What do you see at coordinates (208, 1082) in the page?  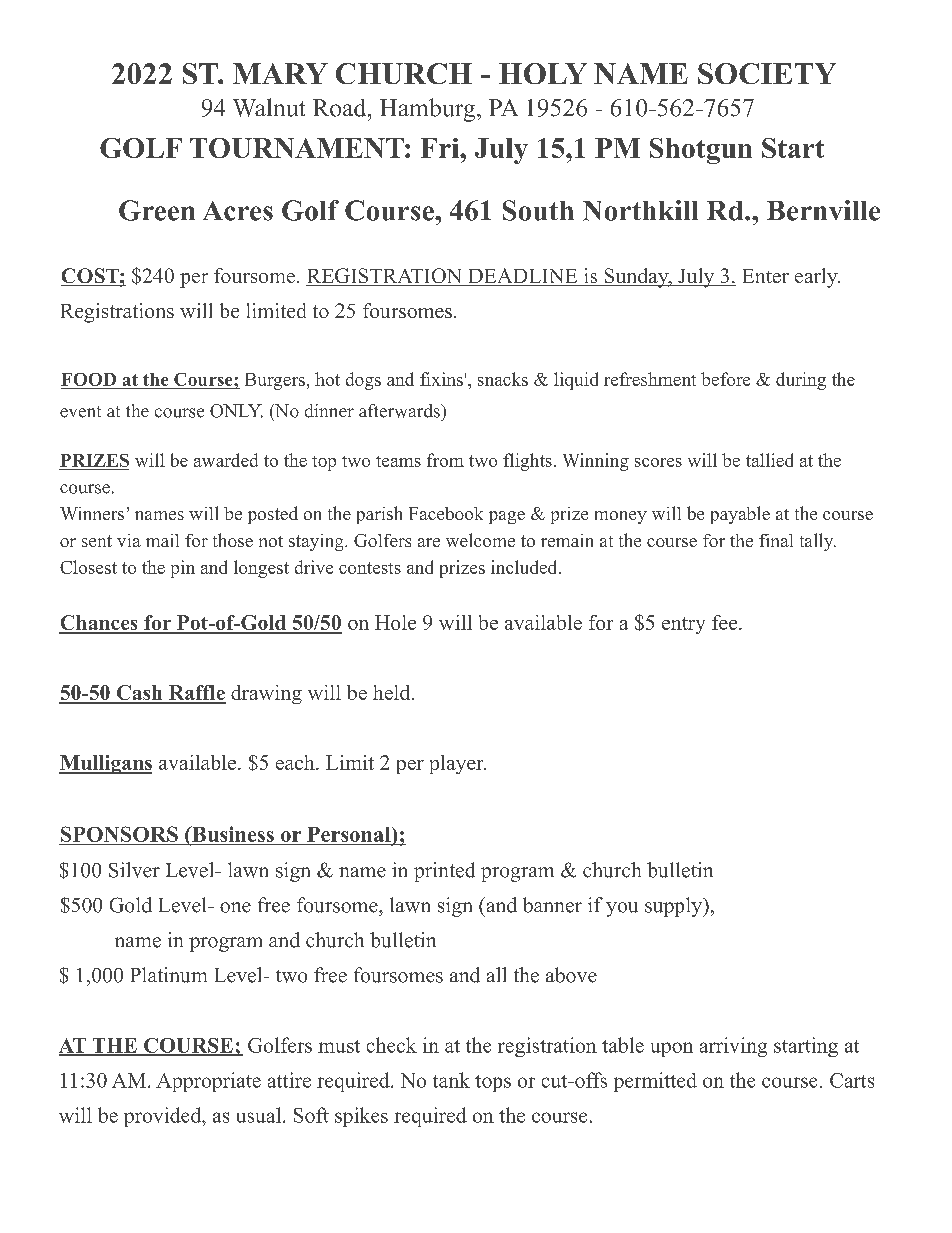 I see `Appropriate` at bounding box center [208, 1082].
